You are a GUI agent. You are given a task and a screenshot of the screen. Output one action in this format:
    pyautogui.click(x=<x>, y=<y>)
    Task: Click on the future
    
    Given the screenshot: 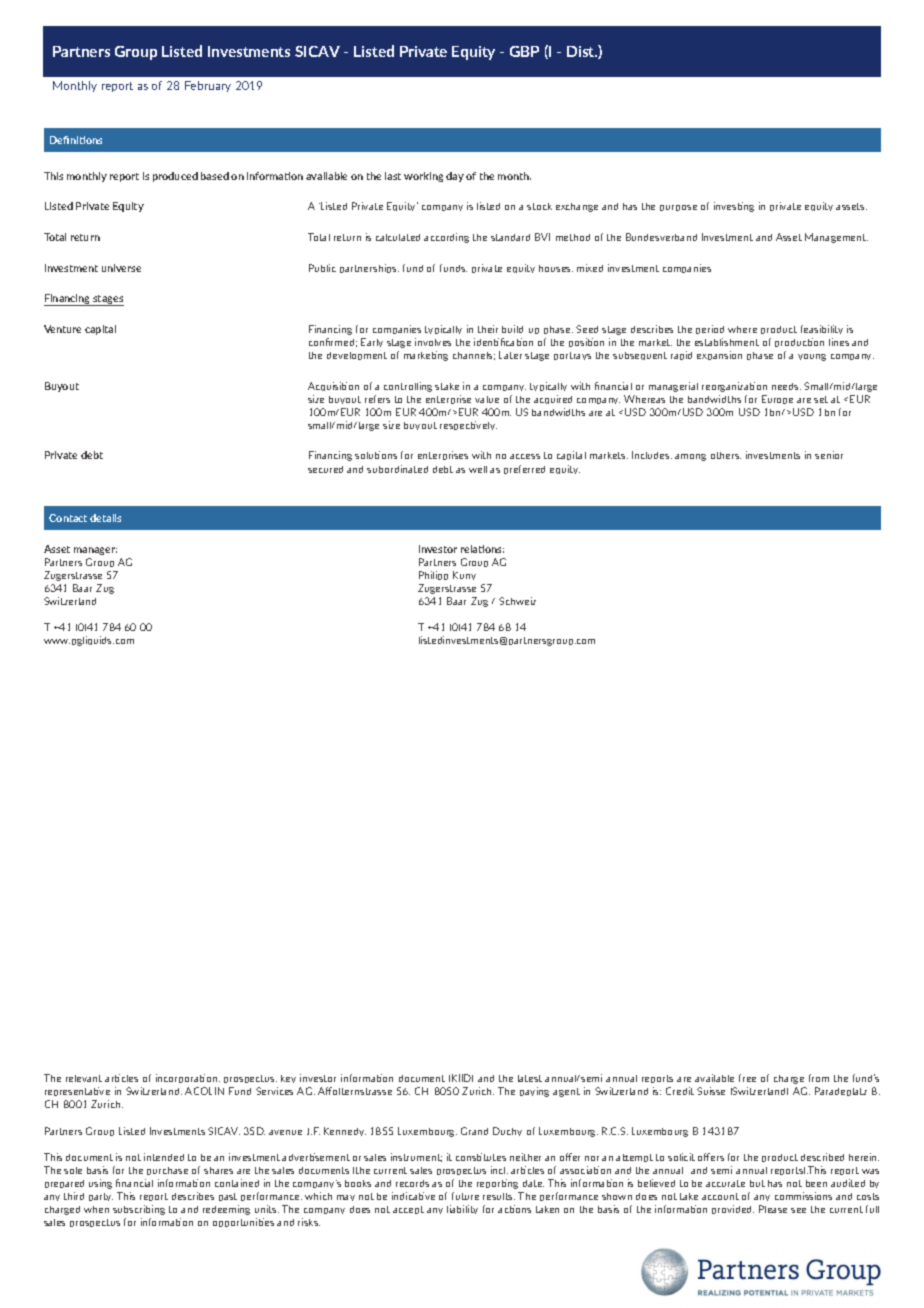 What is the action you would take?
    pyautogui.click(x=465, y=1196)
